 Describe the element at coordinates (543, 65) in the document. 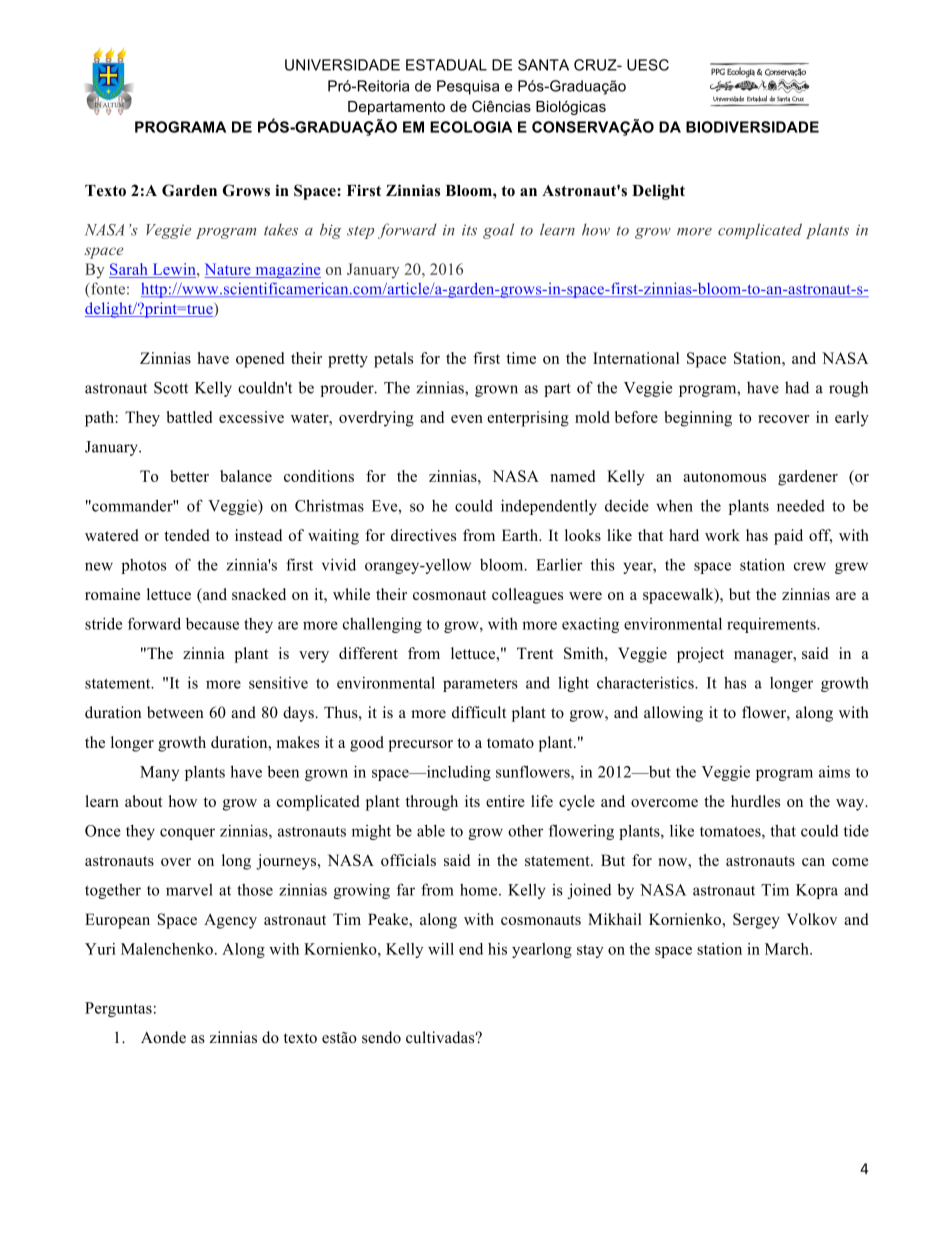

I see `SANTA` at that location.
